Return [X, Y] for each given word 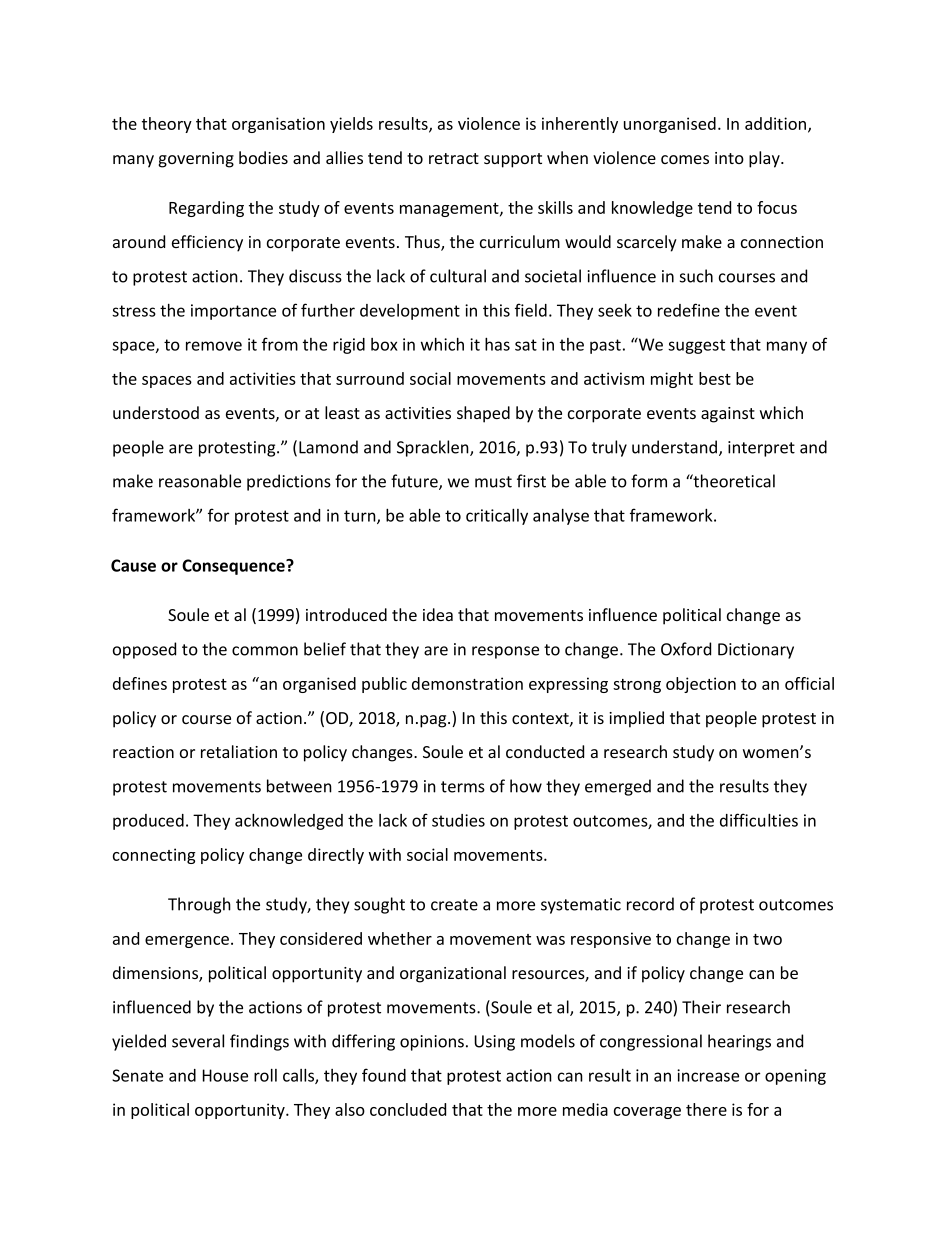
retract [454, 158]
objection [701, 685]
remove [214, 346]
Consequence [234, 567]
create [454, 905]
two [767, 939]
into [729, 158]
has [497, 344]
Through [199, 905]
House [225, 1075]
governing [196, 160]
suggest [696, 346]
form [649, 481]
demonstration [467, 683]
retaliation [239, 751]
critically [497, 516]
